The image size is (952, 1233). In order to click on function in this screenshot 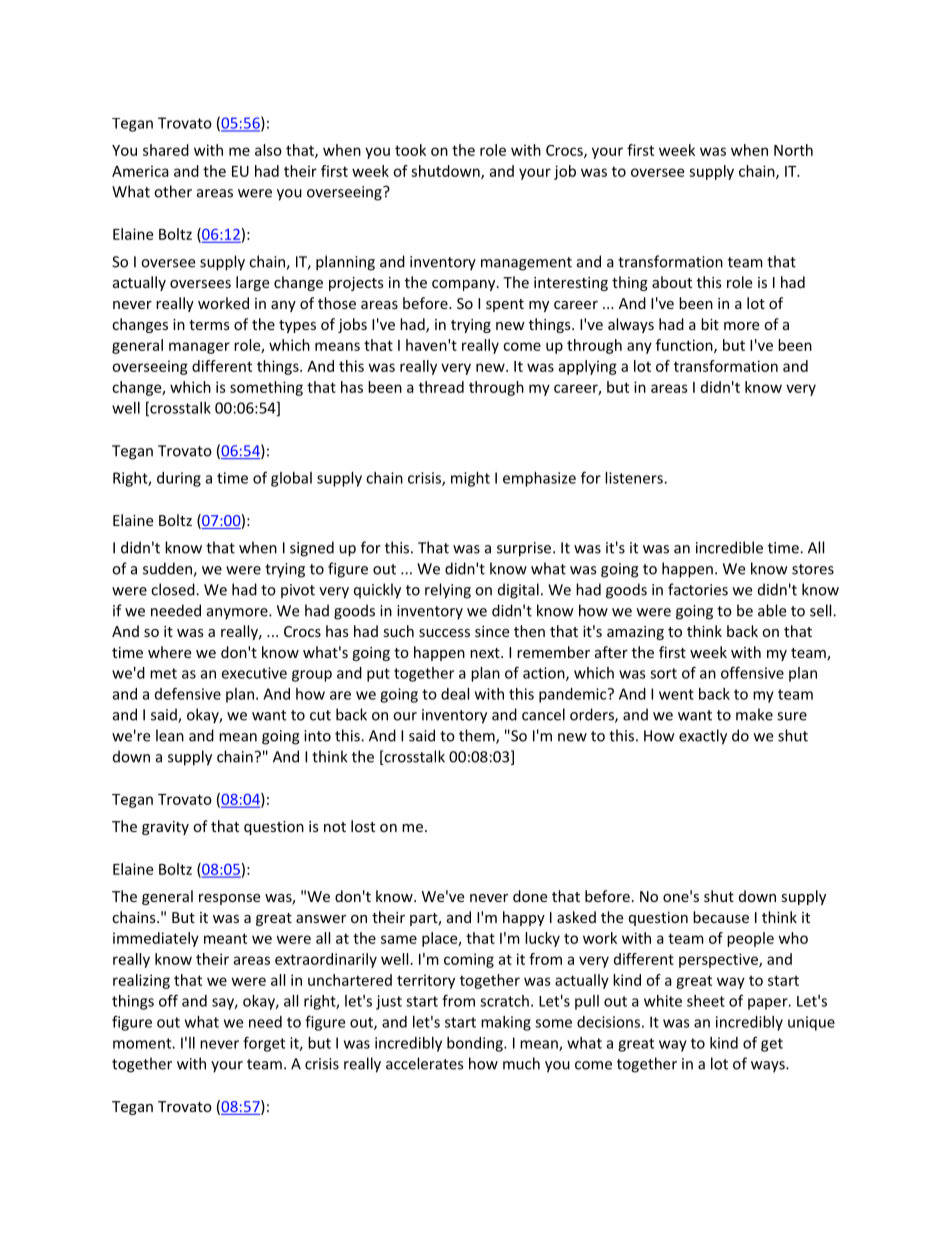, I will do `click(685, 346)`.
